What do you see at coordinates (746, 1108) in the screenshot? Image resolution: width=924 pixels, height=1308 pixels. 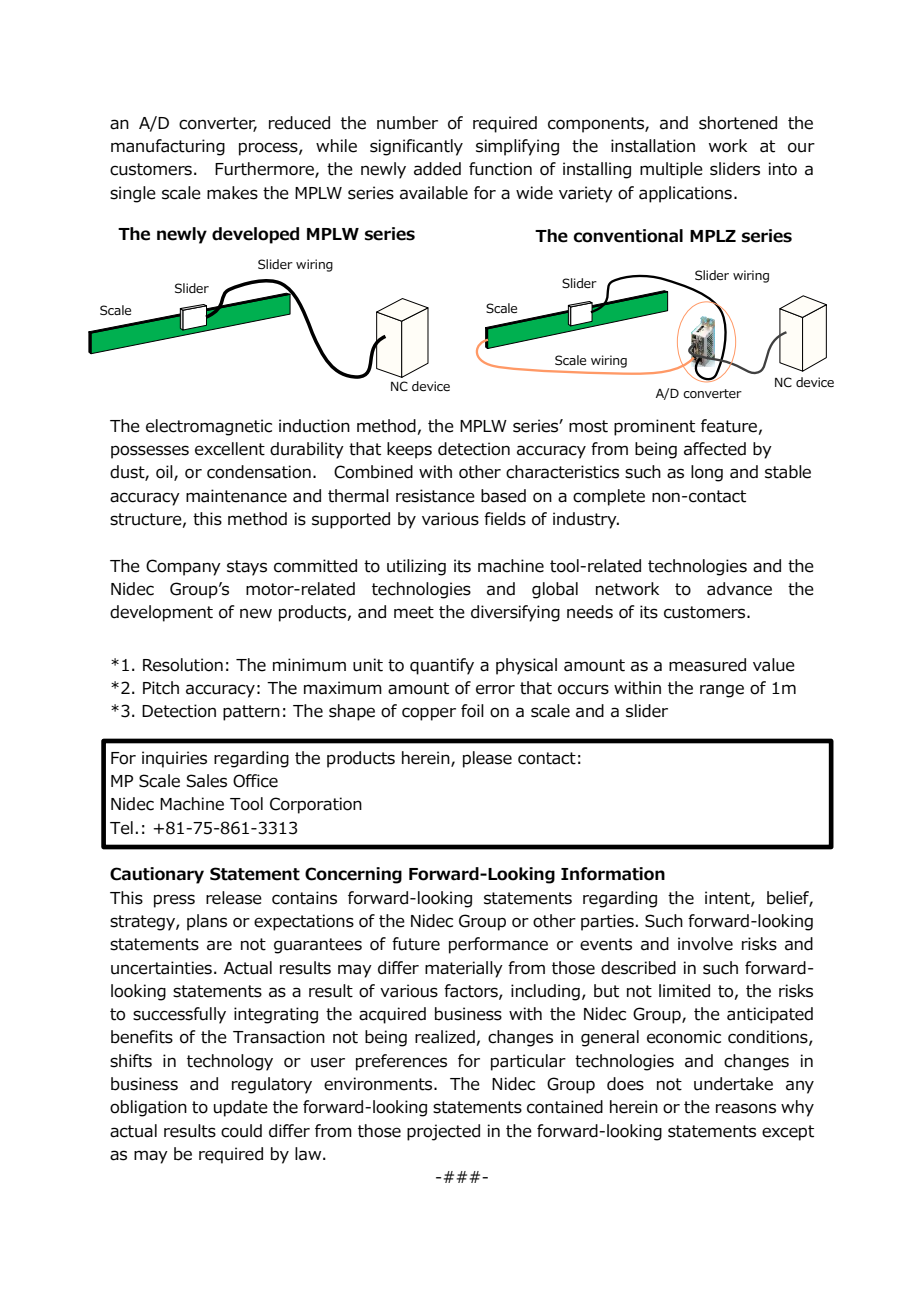 I see `reasons` at bounding box center [746, 1108].
